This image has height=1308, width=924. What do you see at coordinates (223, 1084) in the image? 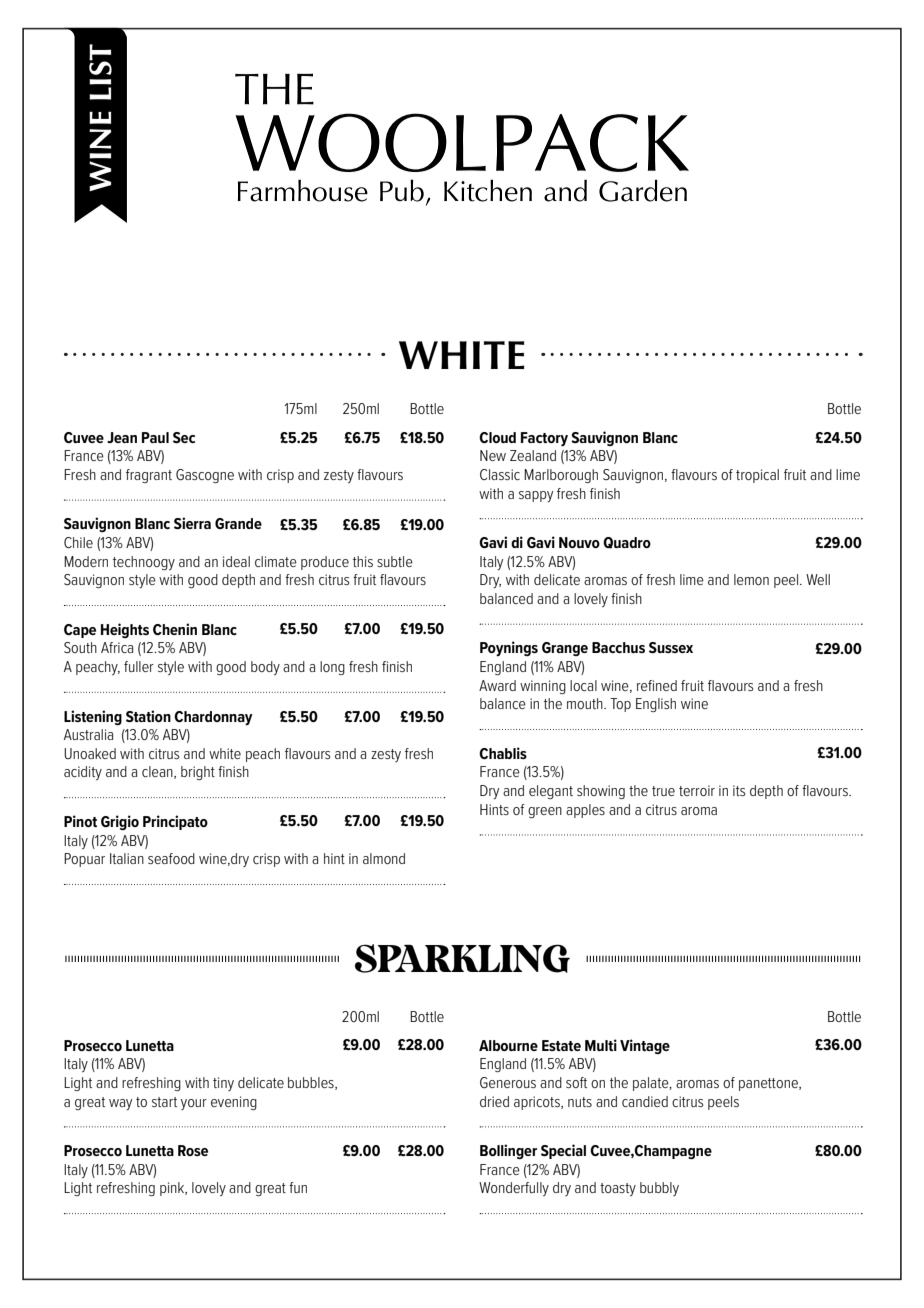
I see `tiny` at bounding box center [223, 1084].
